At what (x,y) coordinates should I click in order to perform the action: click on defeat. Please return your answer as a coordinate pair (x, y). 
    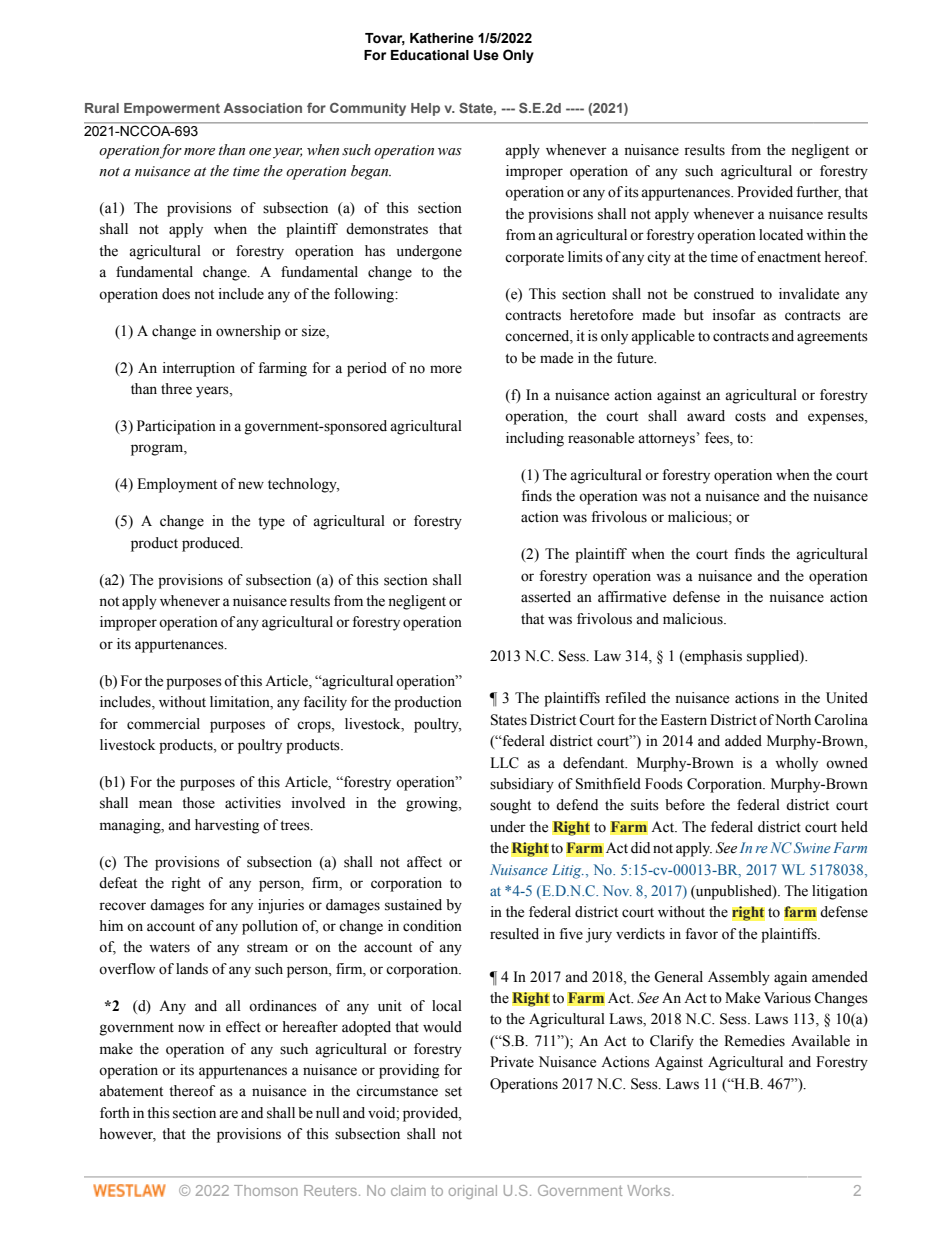
    Looking at the image, I should click on (118, 883).
